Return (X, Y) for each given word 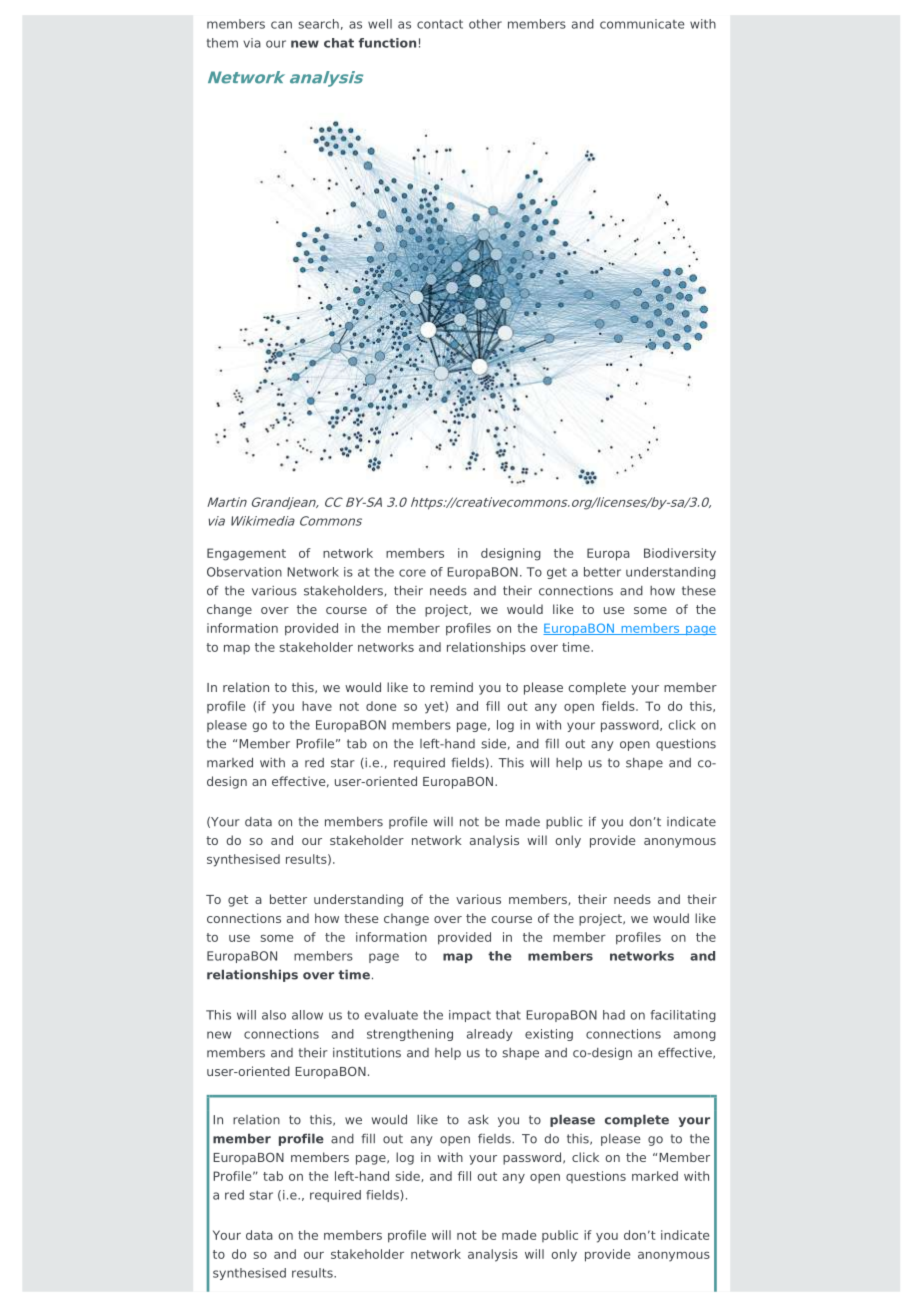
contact (440, 24)
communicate (642, 24)
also (274, 1015)
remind (452, 687)
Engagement (246, 554)
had (614, 1015)
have (317, 706)
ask (478, 1119)
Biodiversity (680, 554)
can (281, 25)
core (412, 573)
